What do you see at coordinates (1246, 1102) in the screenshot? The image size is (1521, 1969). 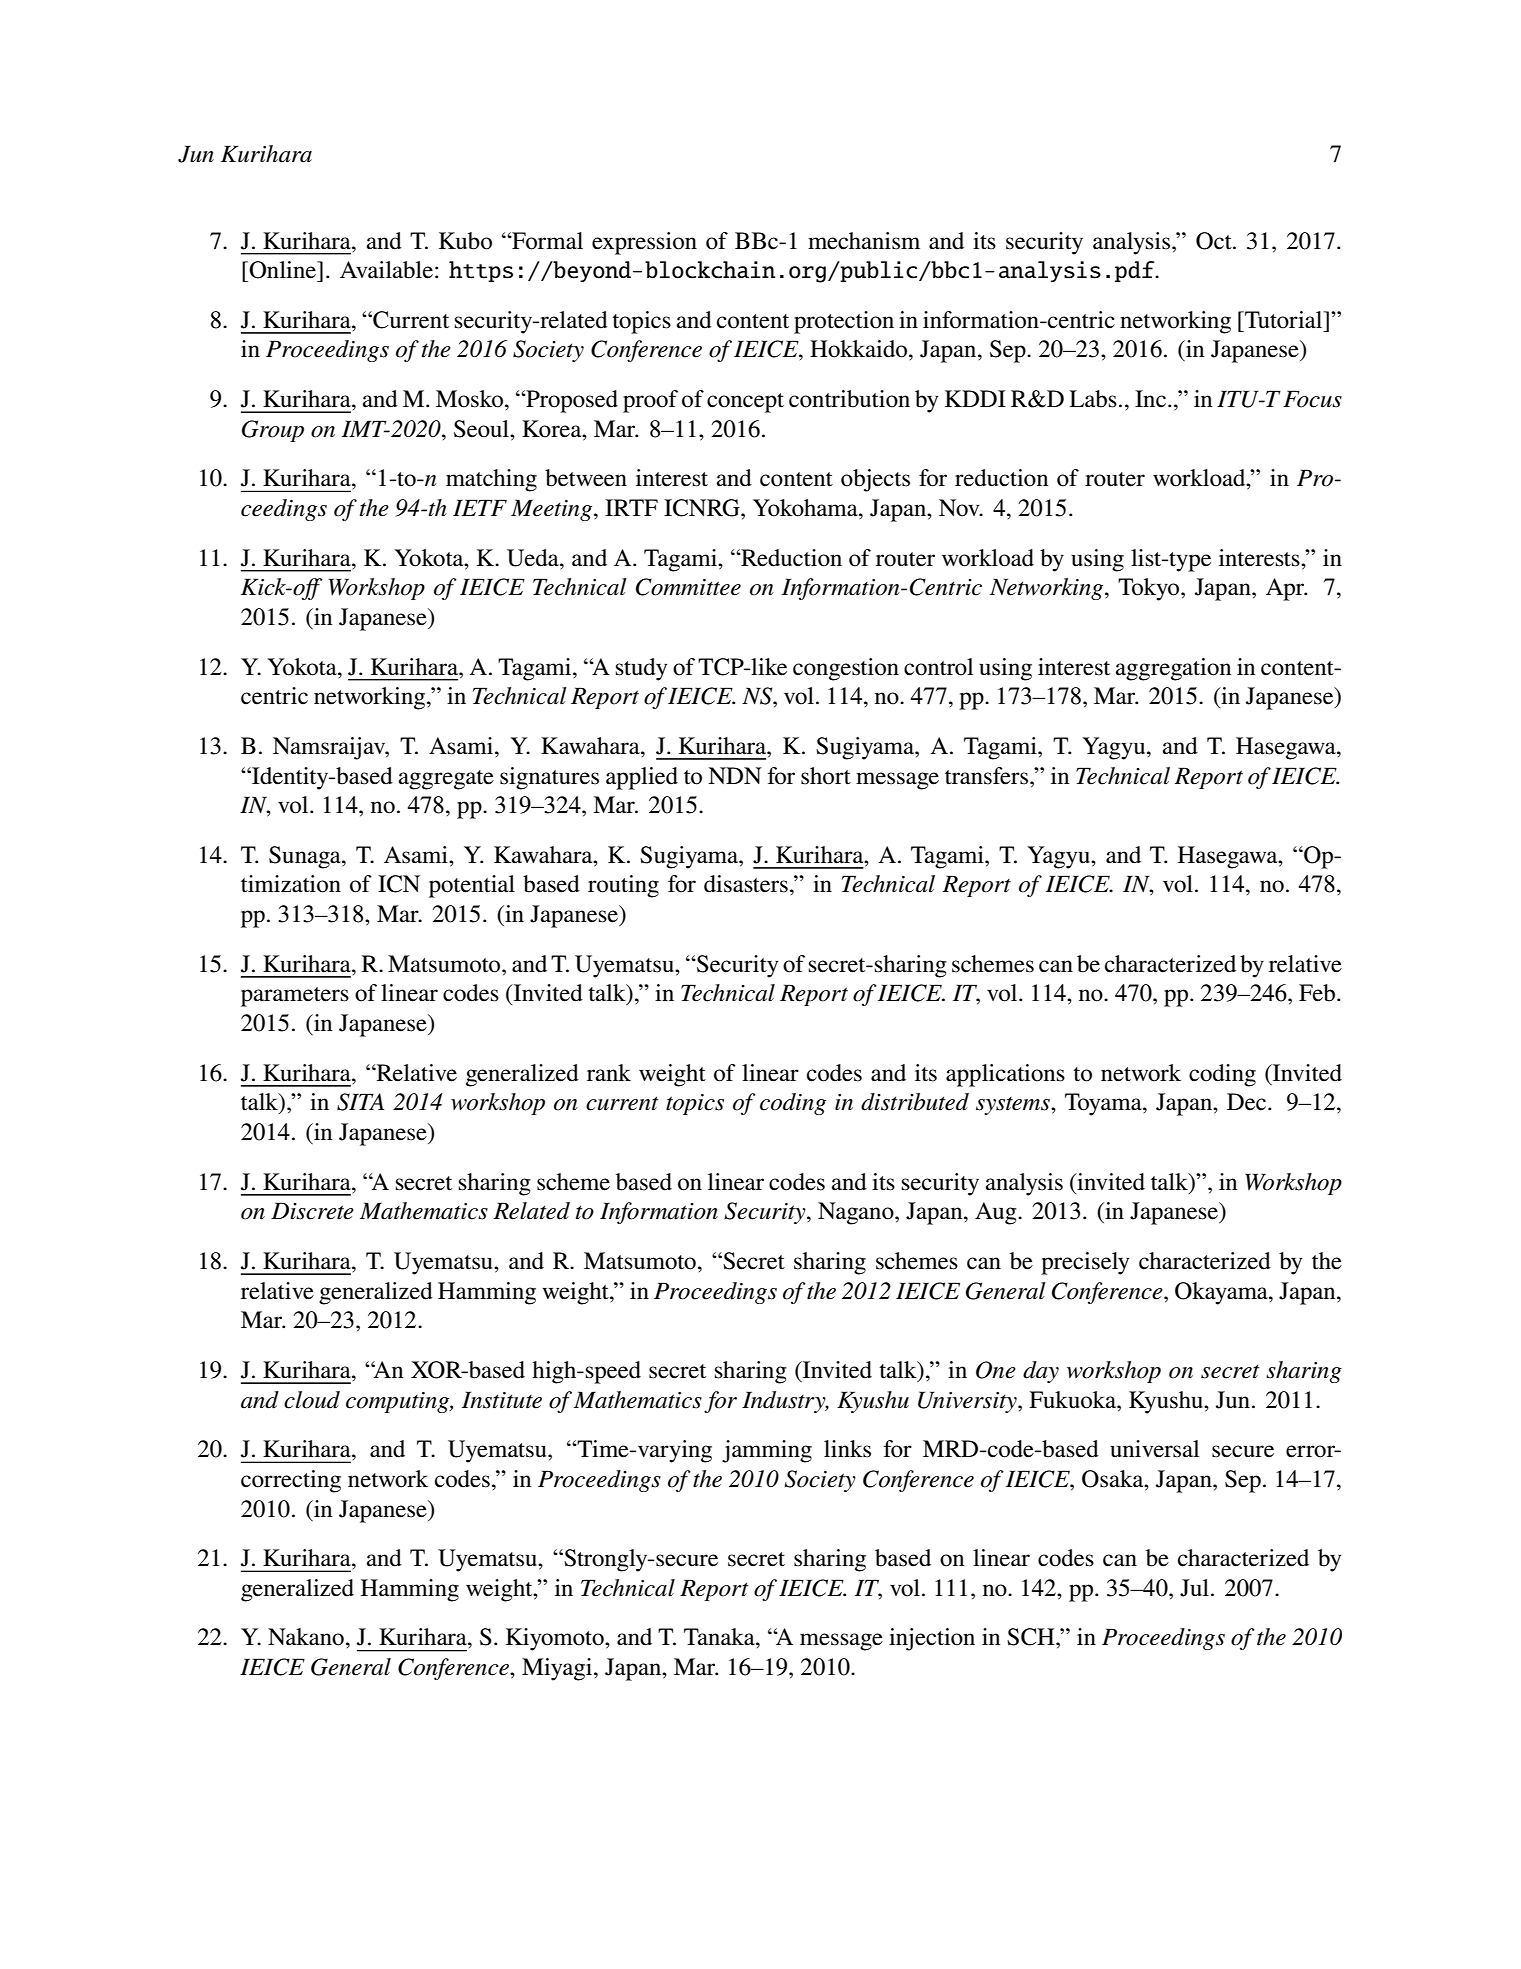 I see `Dec` at bounding box center [1246, 1102].
